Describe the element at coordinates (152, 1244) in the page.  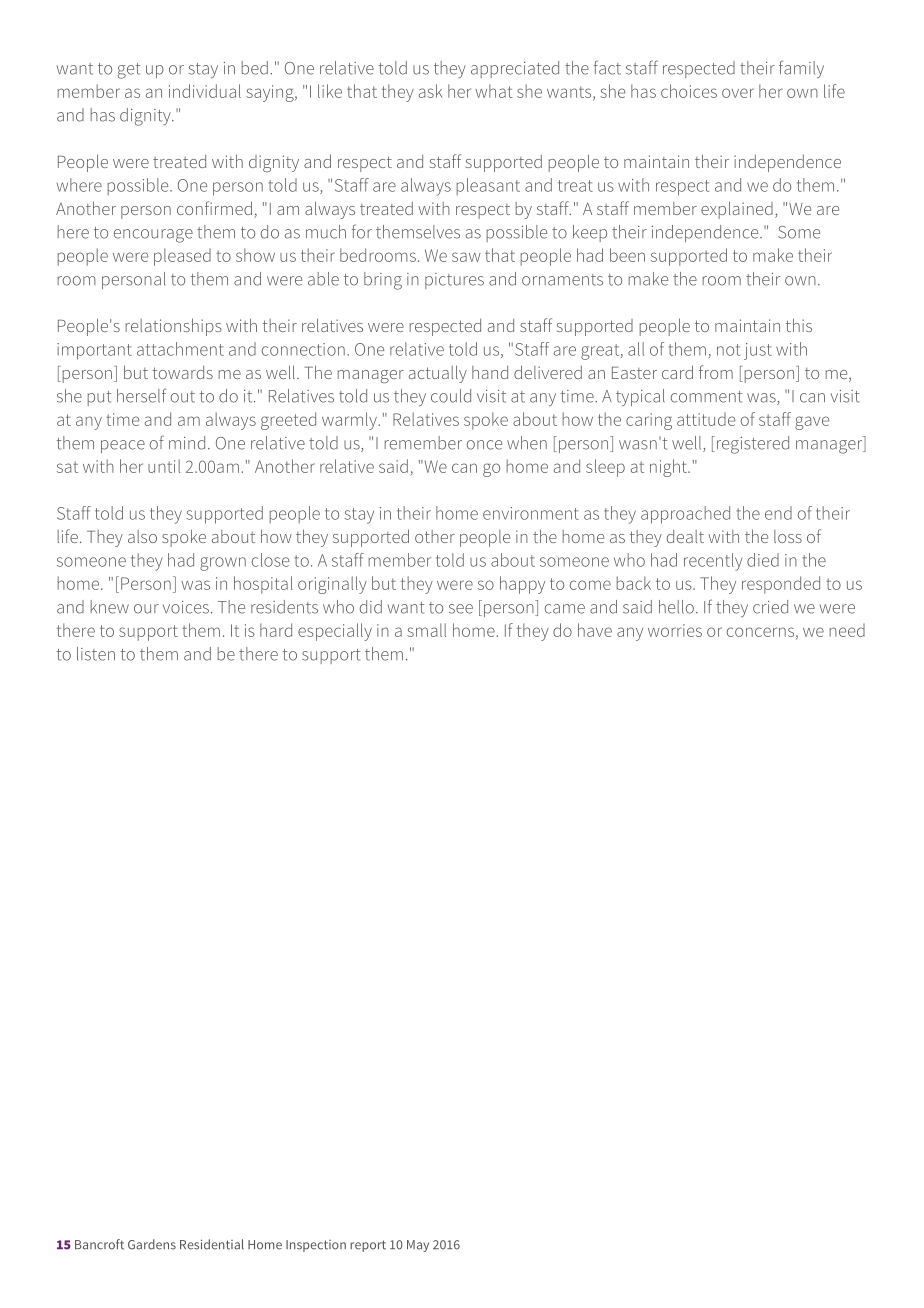
I see `Gardens` at that location.
